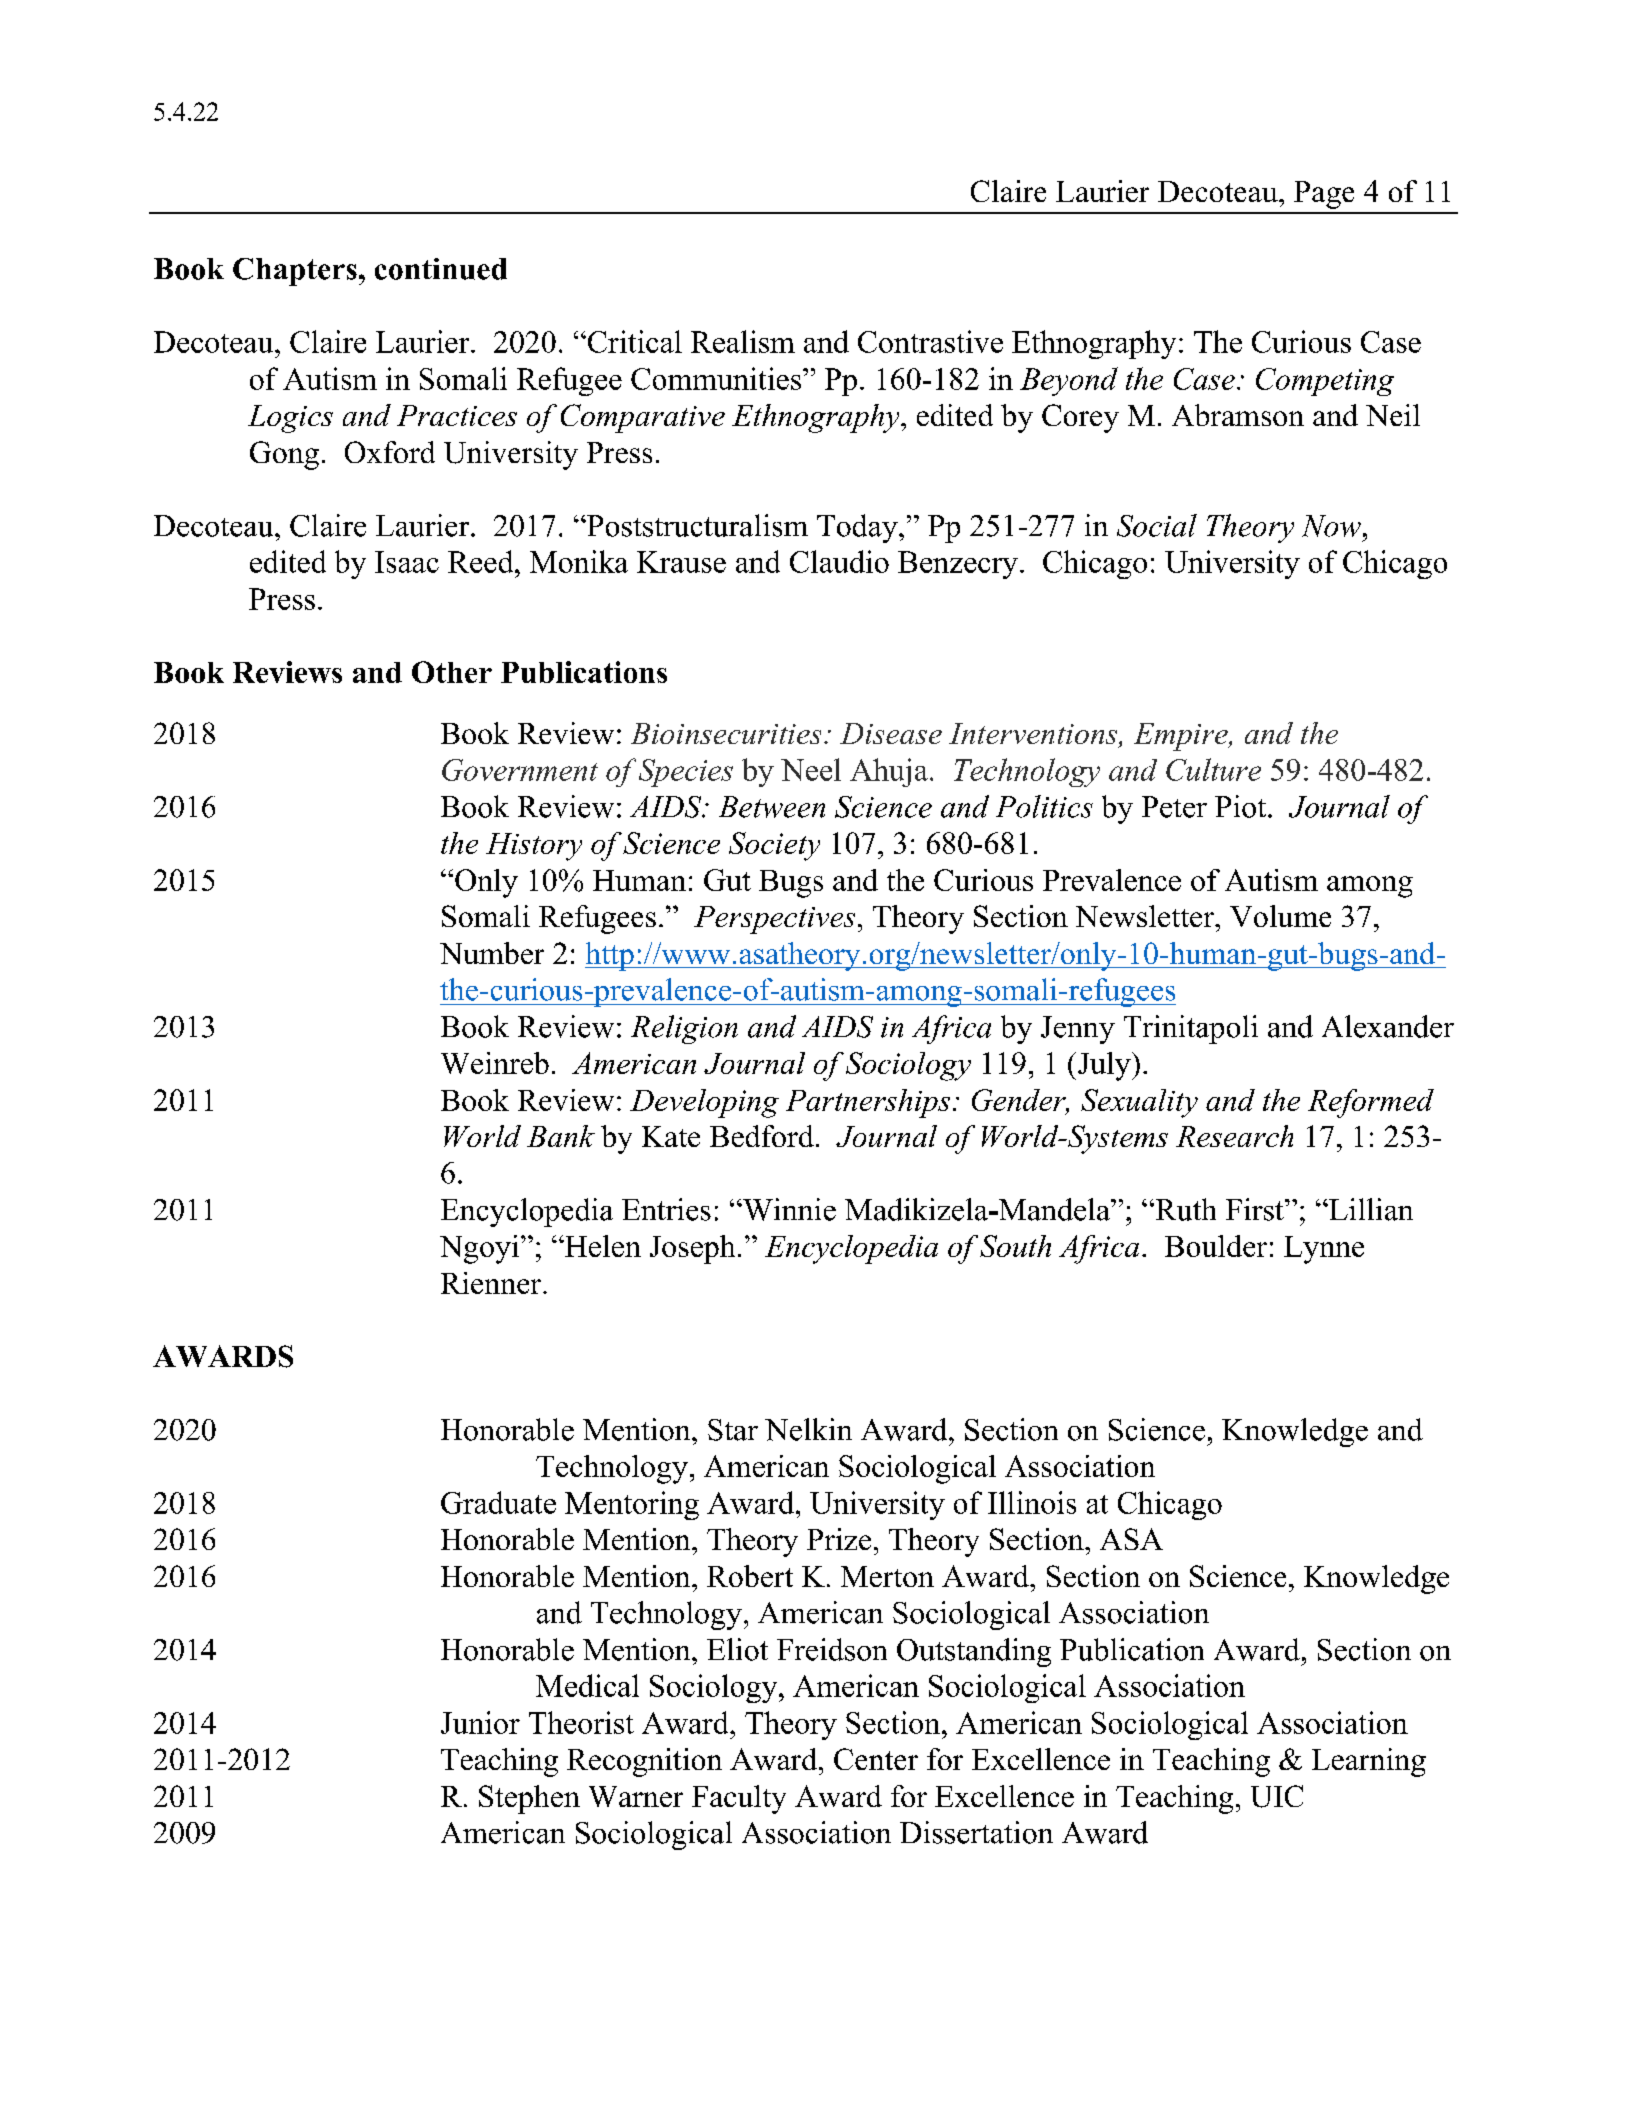 Image resolution: width=1626 pixels, height=2104 pixels. Describe the element at coordinates (480, 1722) in the document. I see `Junior` at that location.
